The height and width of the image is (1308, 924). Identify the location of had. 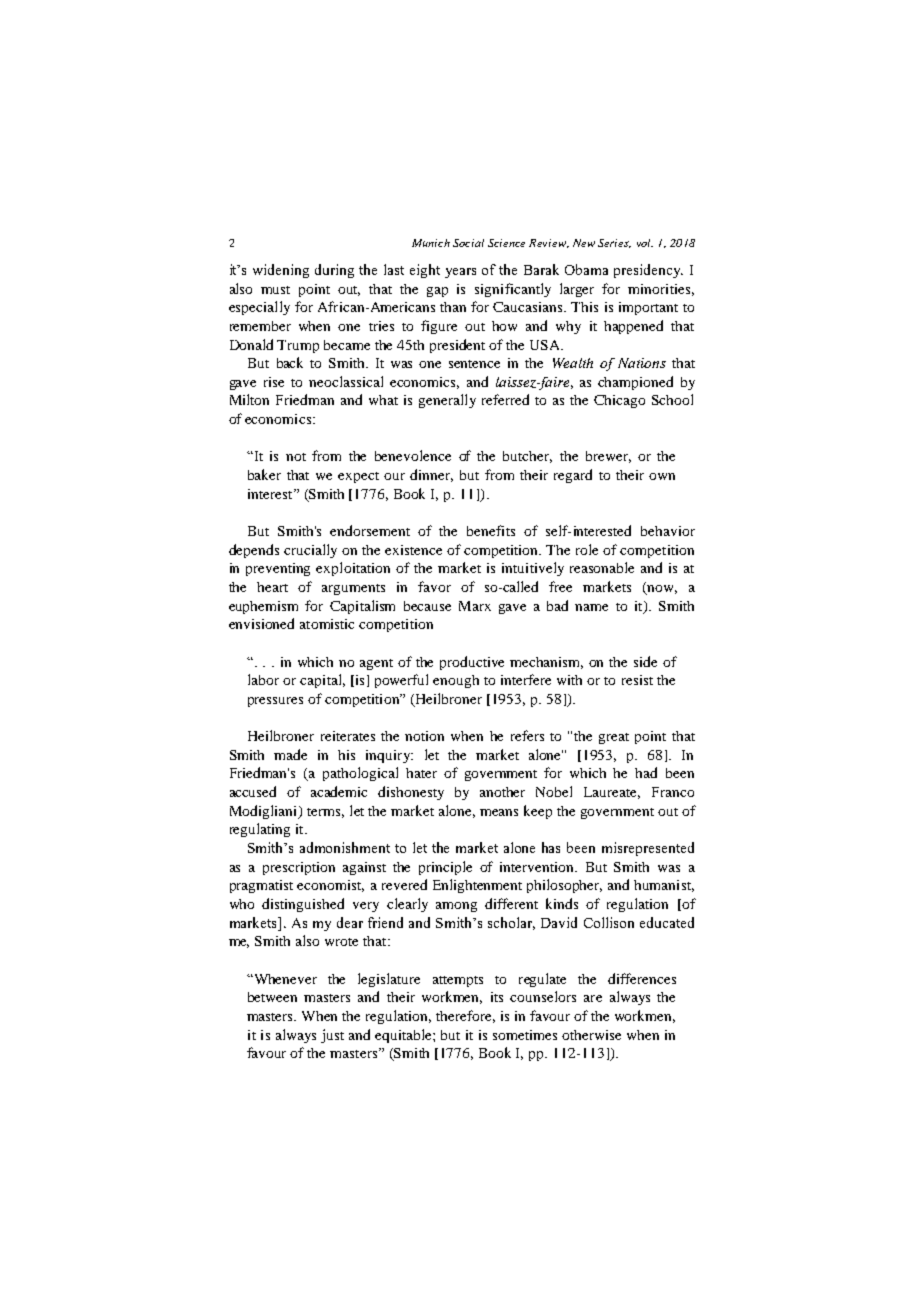
(646, 772).
